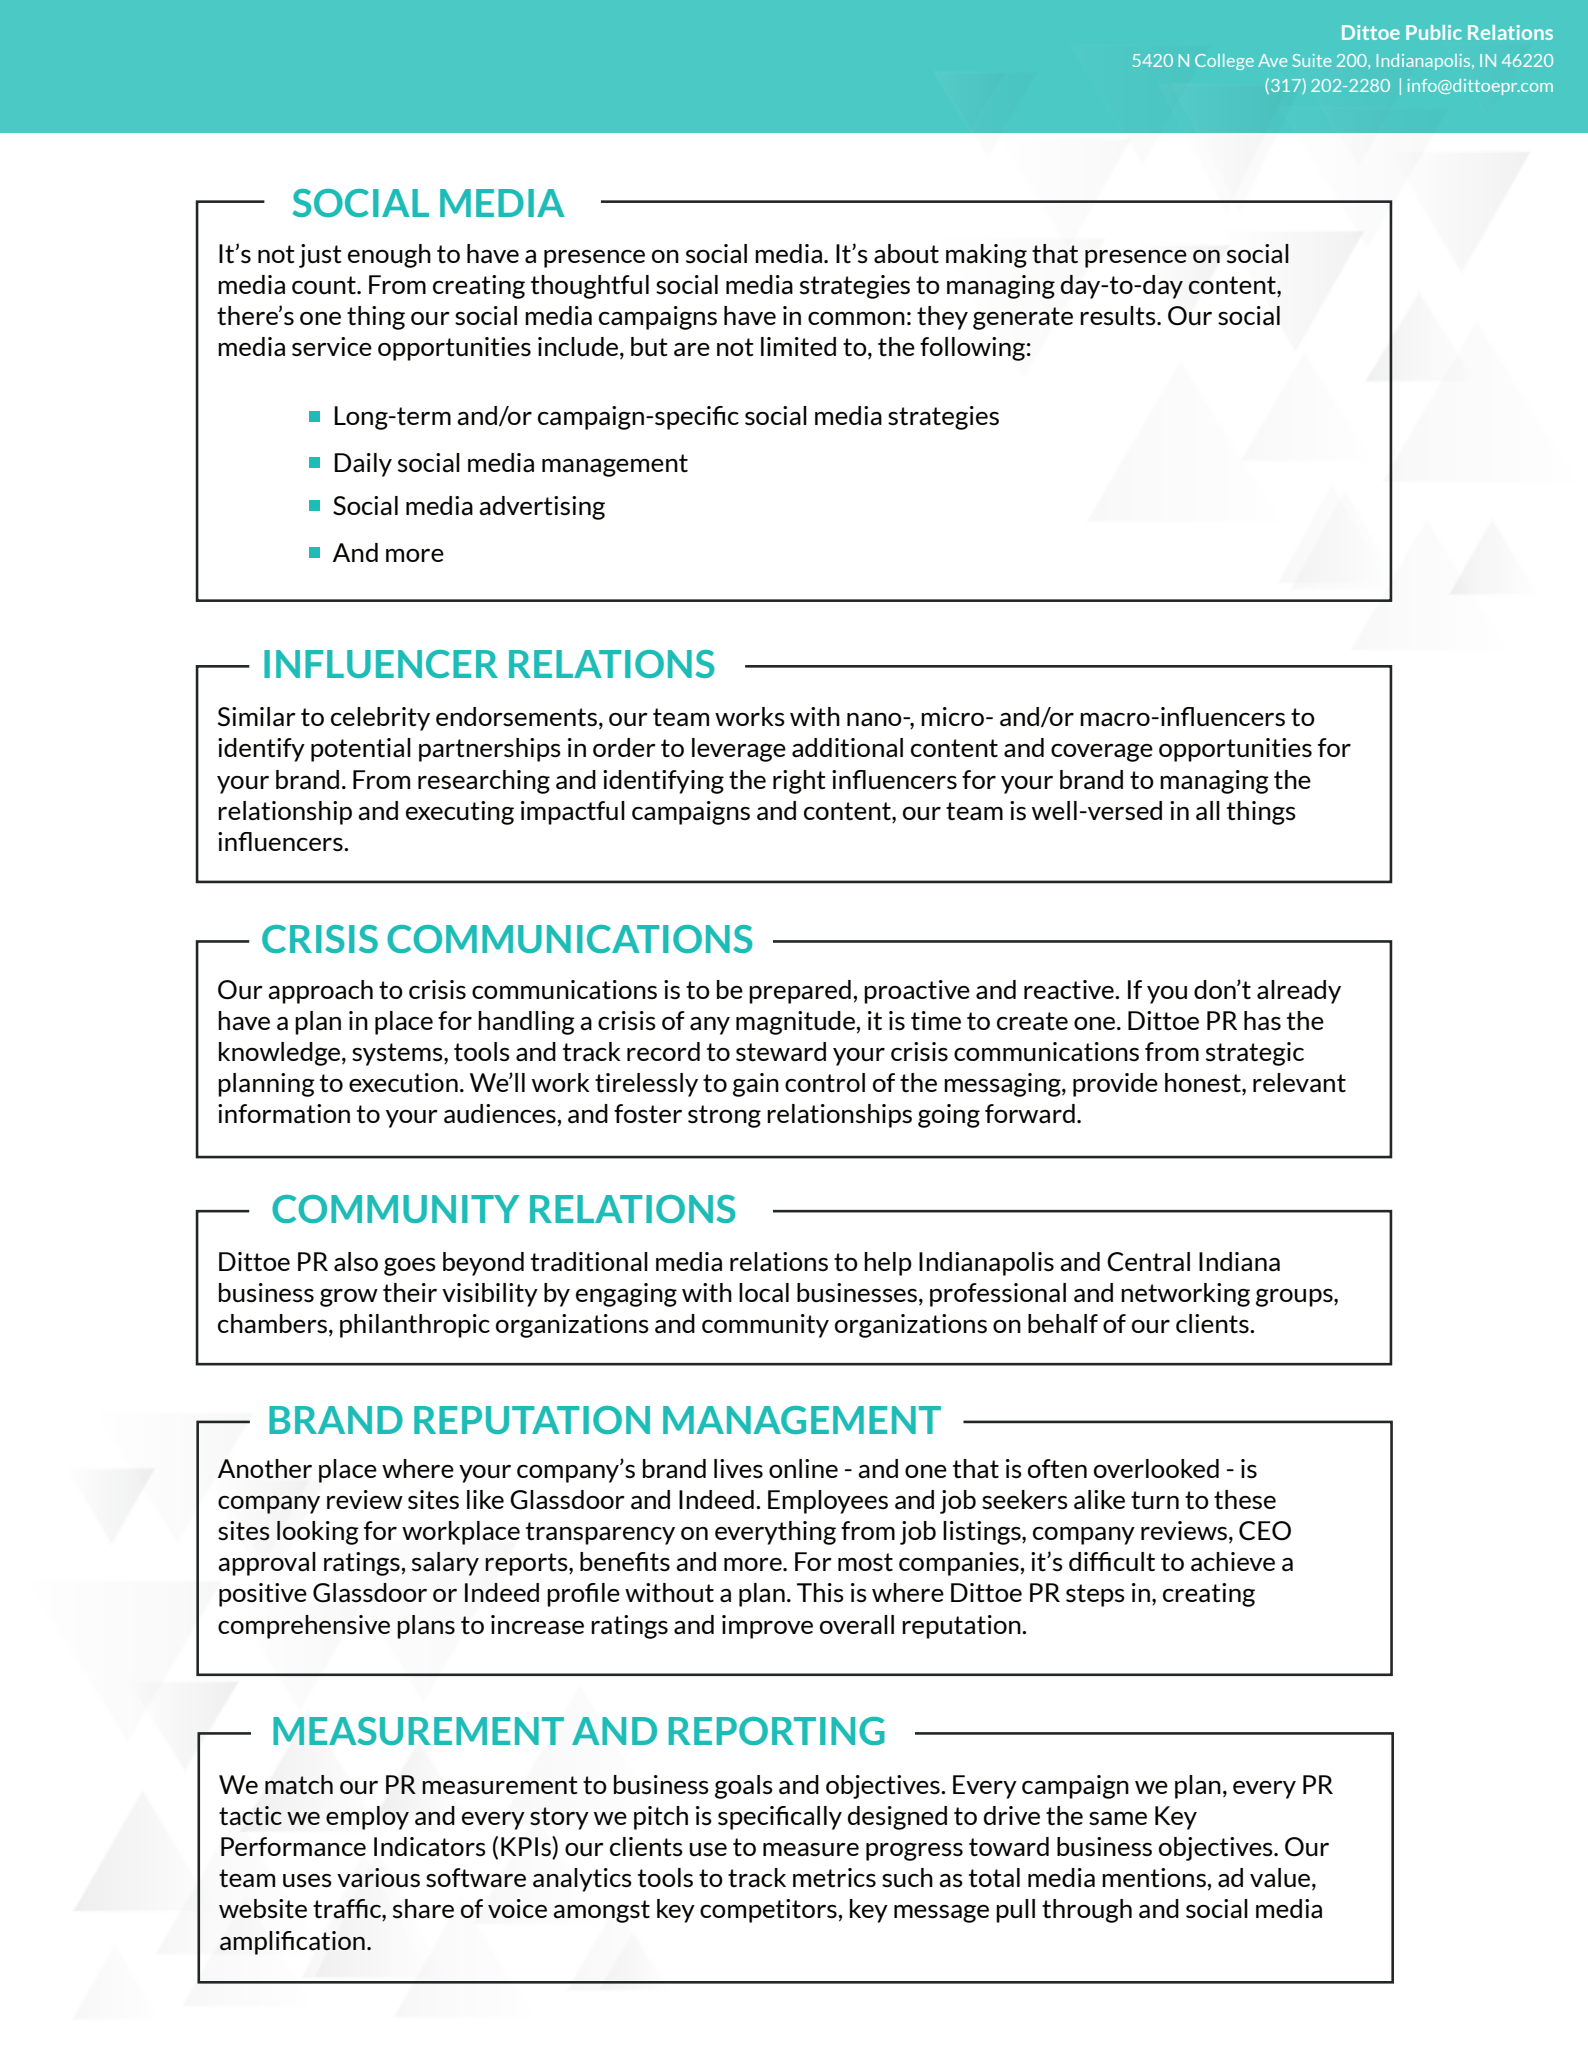 The height and width of the document is (2056, 1588). I want to click on approach, so click(320, 992).
